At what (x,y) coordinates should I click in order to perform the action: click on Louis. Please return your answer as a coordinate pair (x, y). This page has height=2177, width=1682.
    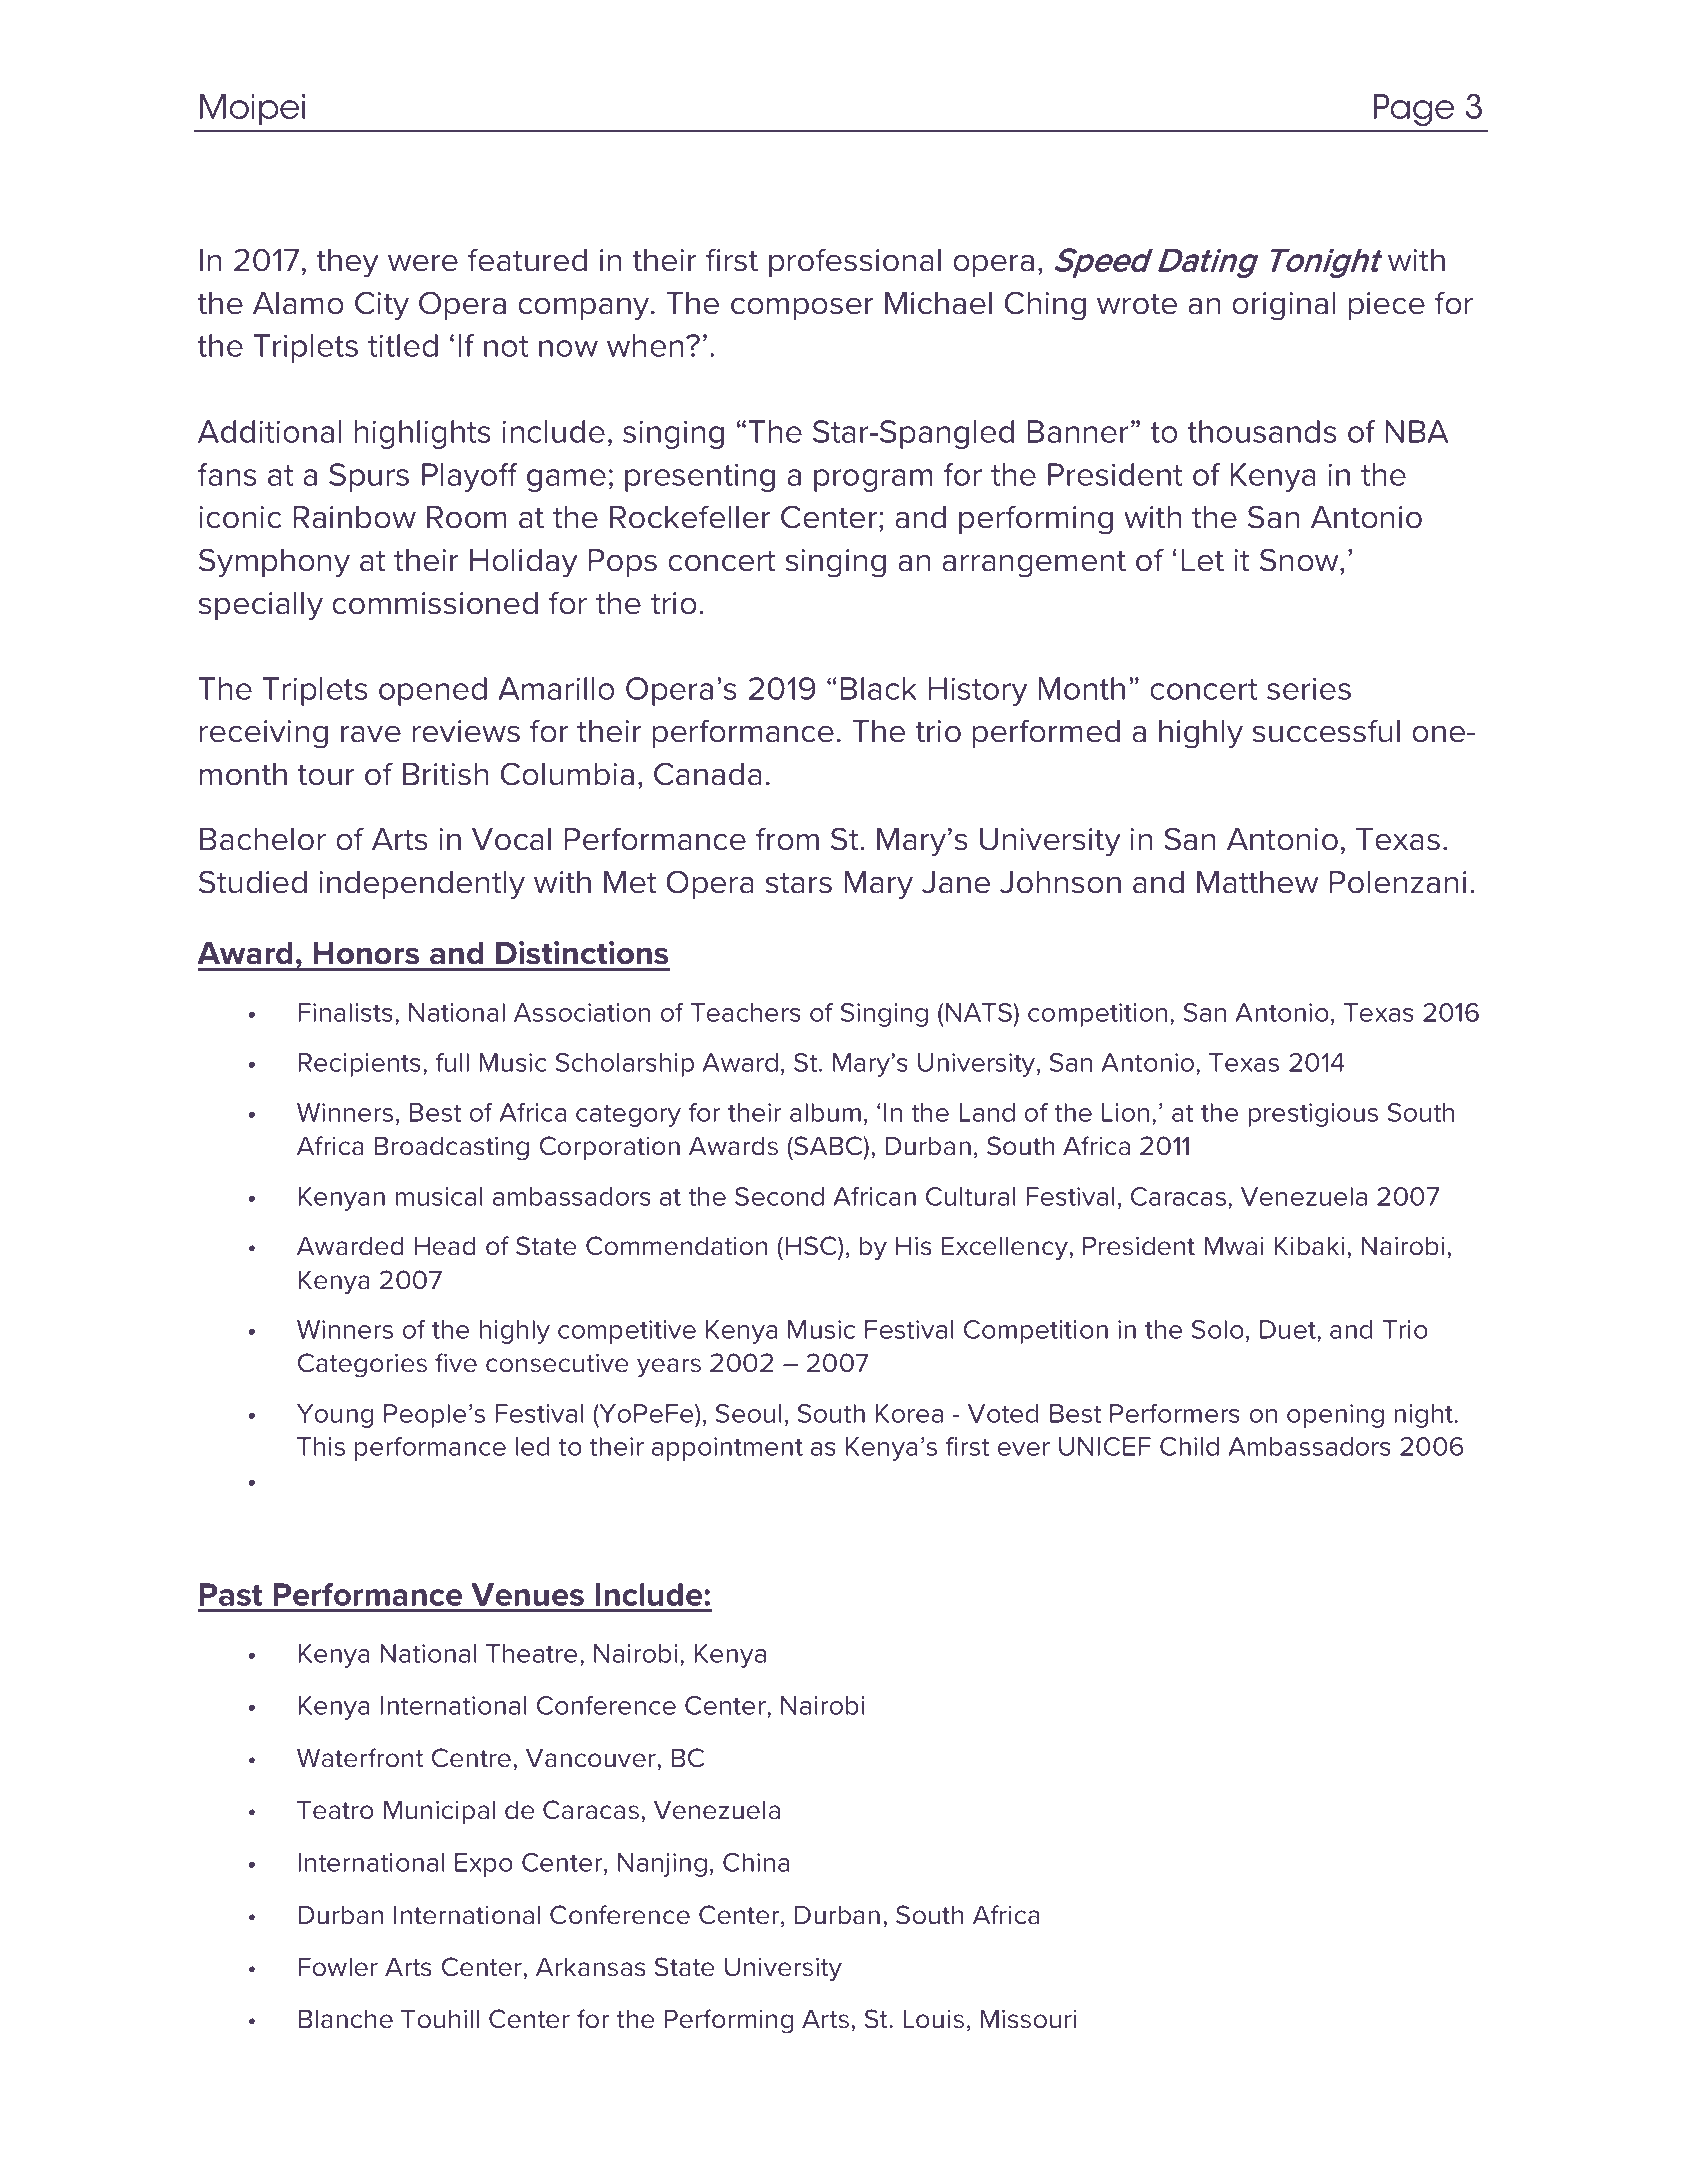
    Looking at the image, I should click on (933, 2019).
